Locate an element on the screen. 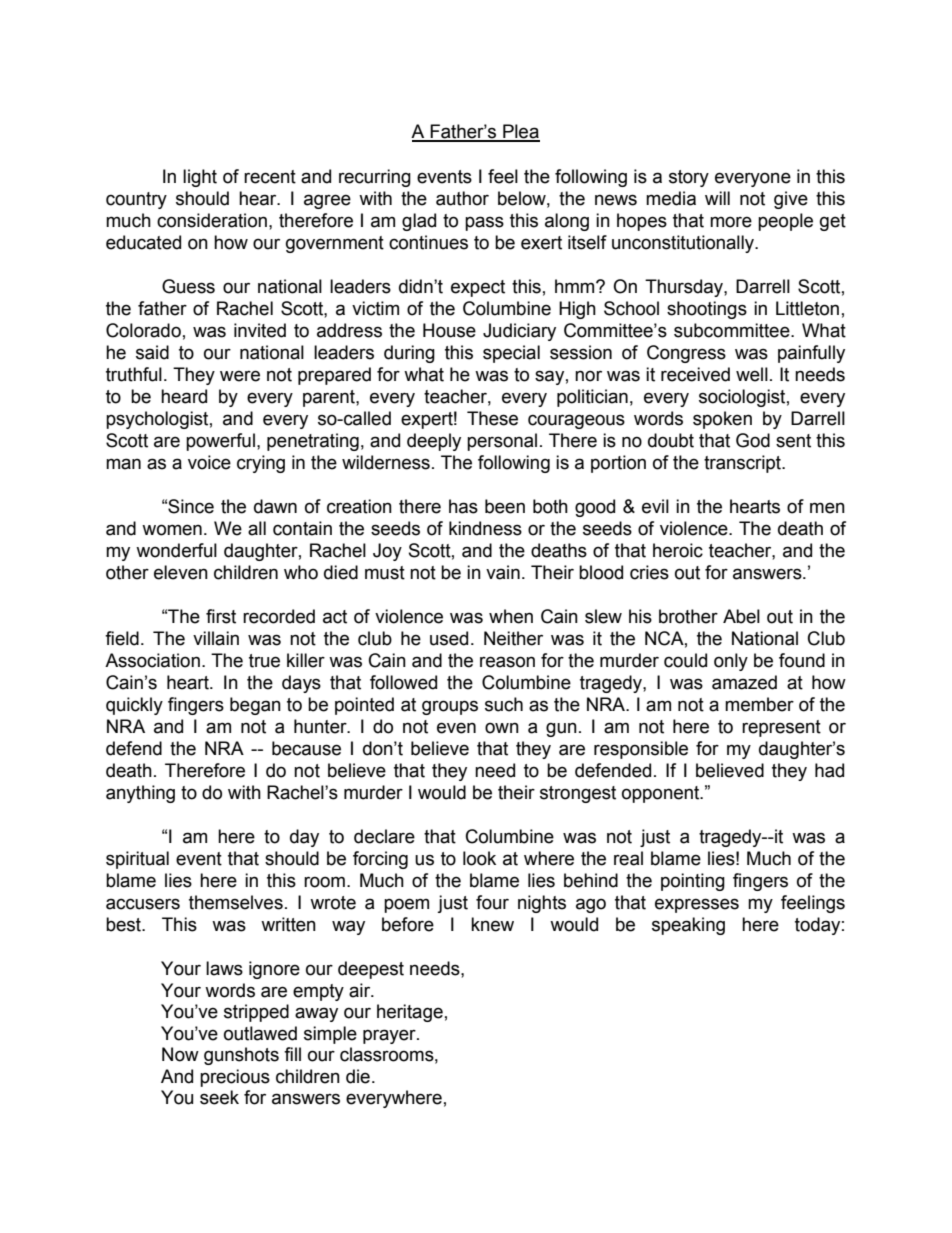 The image size is (952, 1233). author is located at coordinates (462, 198).
